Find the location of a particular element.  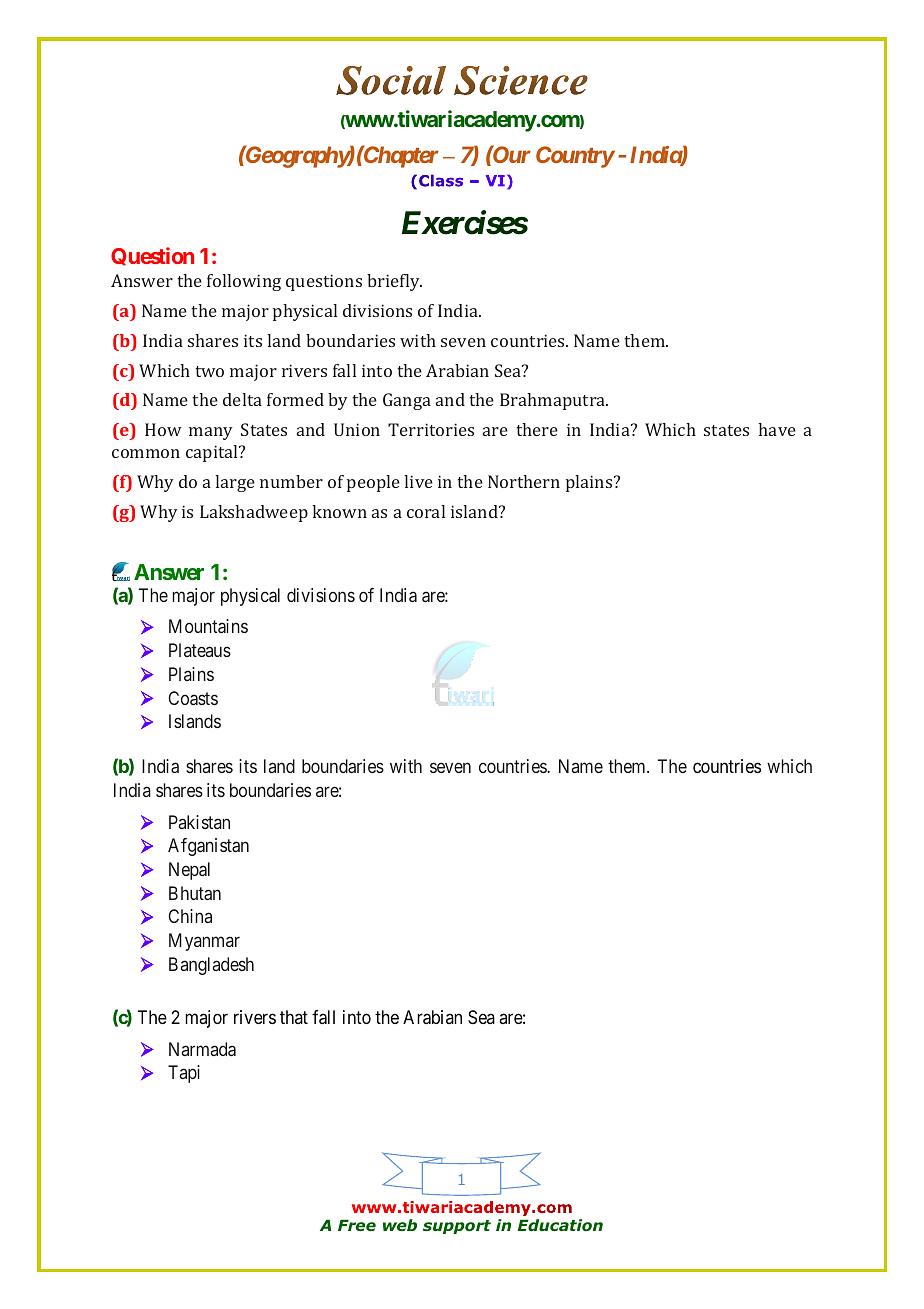

briefly is located at coordinates (394, 282).
